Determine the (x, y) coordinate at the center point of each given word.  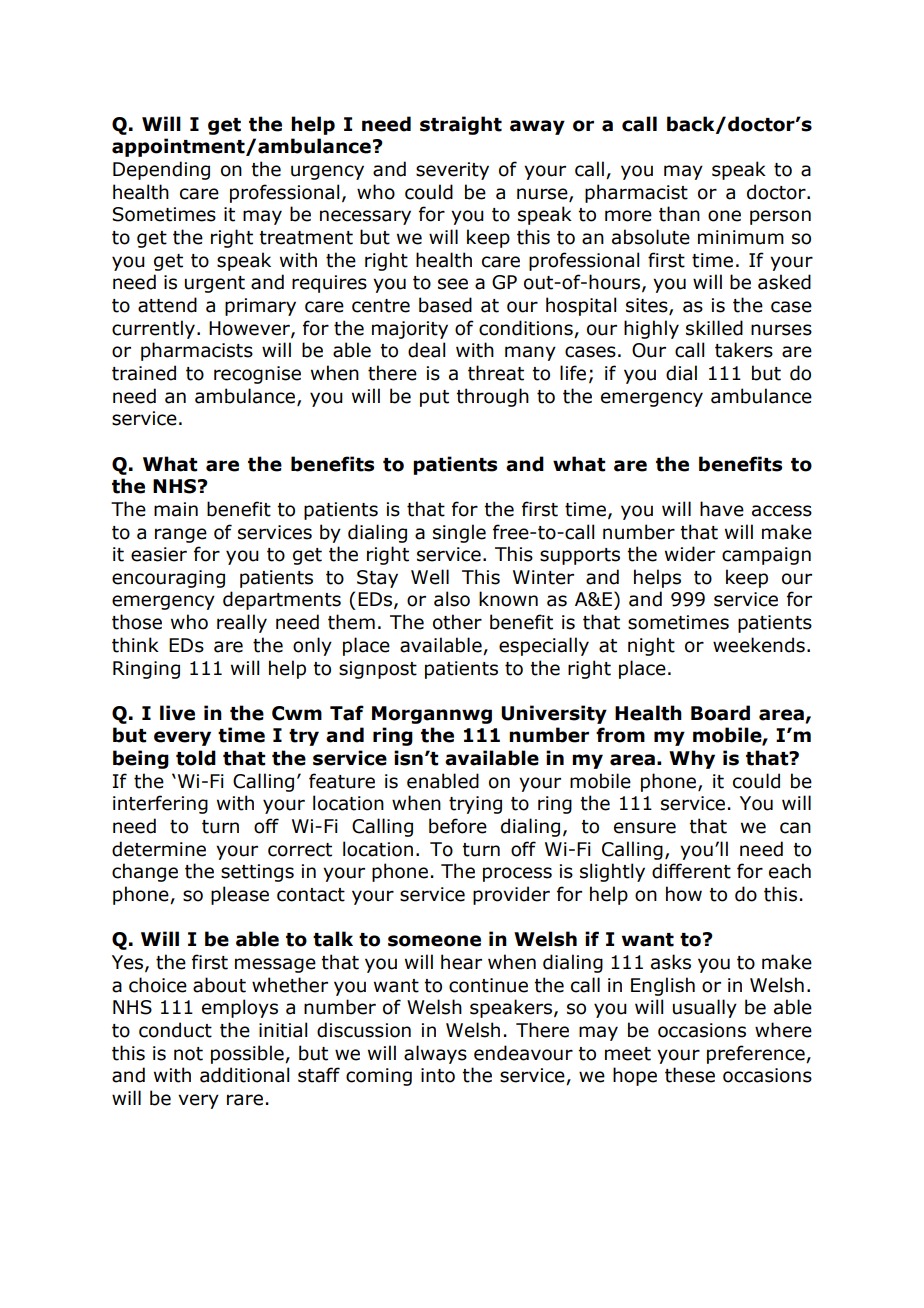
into (438, 1075)
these (690, 1075)
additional (244, 1075)
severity (452, 171)
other (457, 622)
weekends (759, 645)
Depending (161, 170)
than (679, 214)
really (242, 623)
